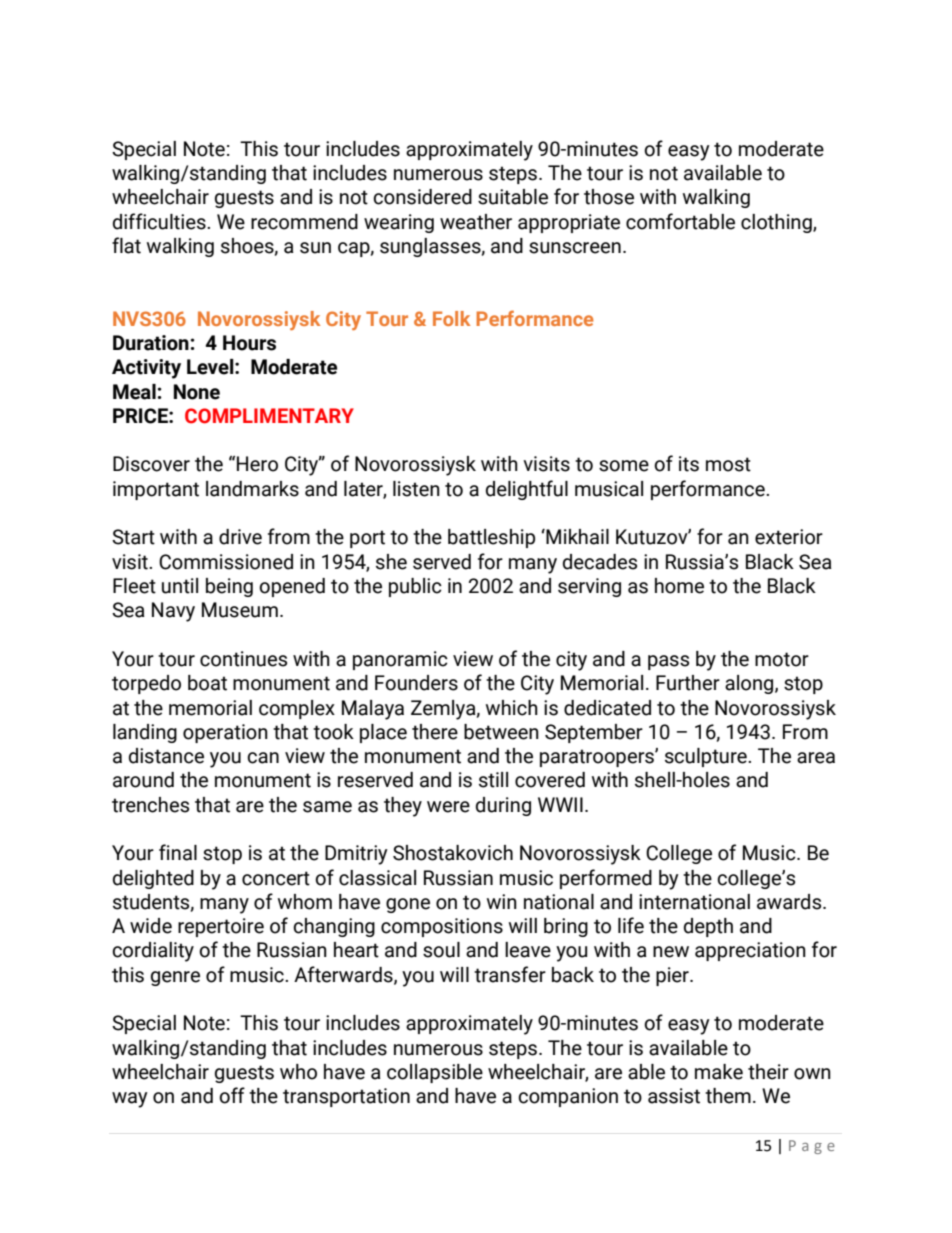 The height and width of the screenshot is (1233, 952). What do you see at coordinates (232, 1095) in the screenshot?
I see `off` at bounding box center [232, 1095].
